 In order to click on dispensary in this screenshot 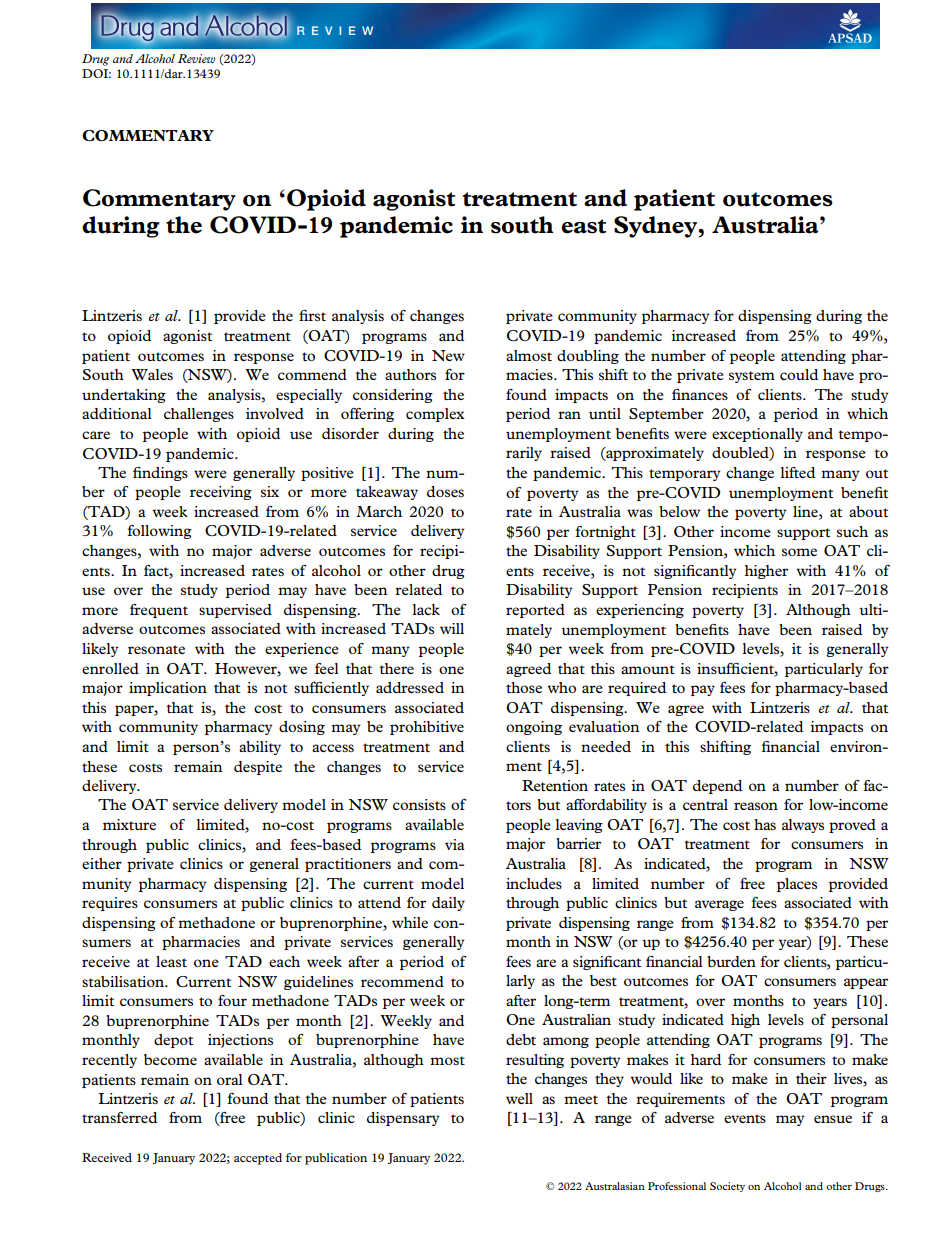, I will do `click(403, 1119)`.
